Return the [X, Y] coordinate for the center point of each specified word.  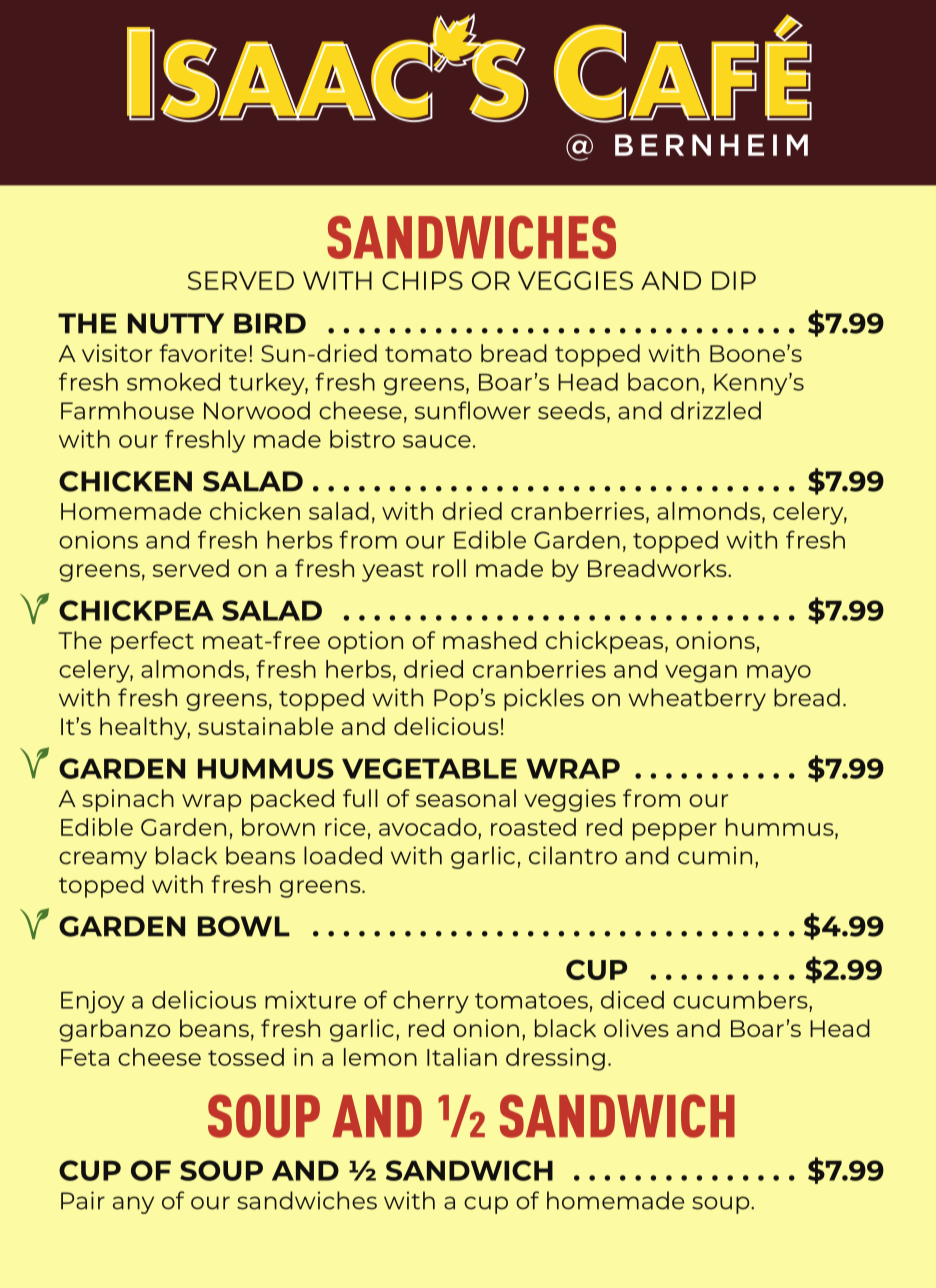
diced [632, 1000]
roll [449, 568]
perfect [152, 642]
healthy [145, 728]
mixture [310, 1000]
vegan [701, 674]
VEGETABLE [429, 768]
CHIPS [422, 280]
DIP [734, 280]
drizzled [716, 410]
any [133, 1205]
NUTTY [176, 323]
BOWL [244, 926]
